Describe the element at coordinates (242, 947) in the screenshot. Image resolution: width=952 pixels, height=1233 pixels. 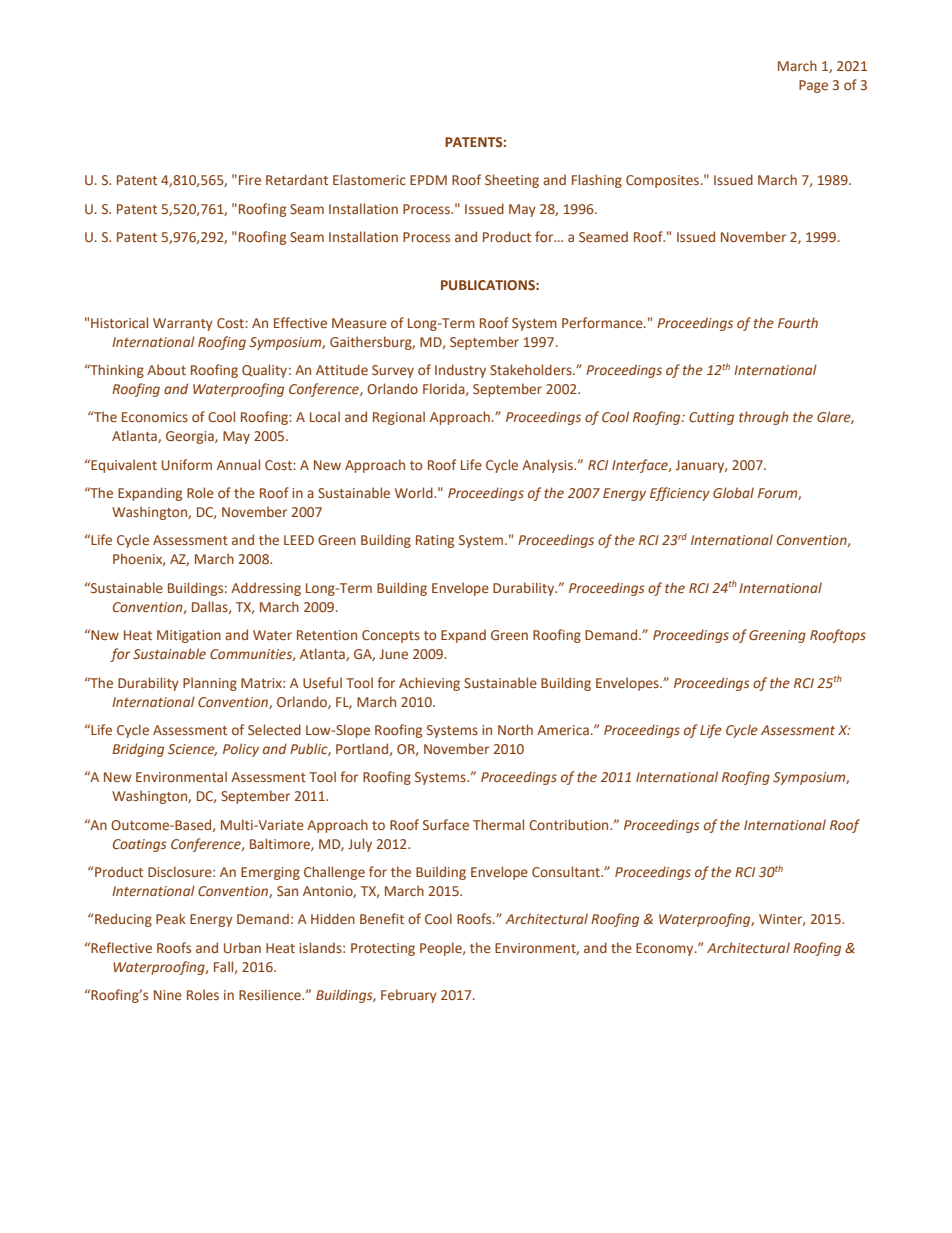
I see `Urban` at that location.
